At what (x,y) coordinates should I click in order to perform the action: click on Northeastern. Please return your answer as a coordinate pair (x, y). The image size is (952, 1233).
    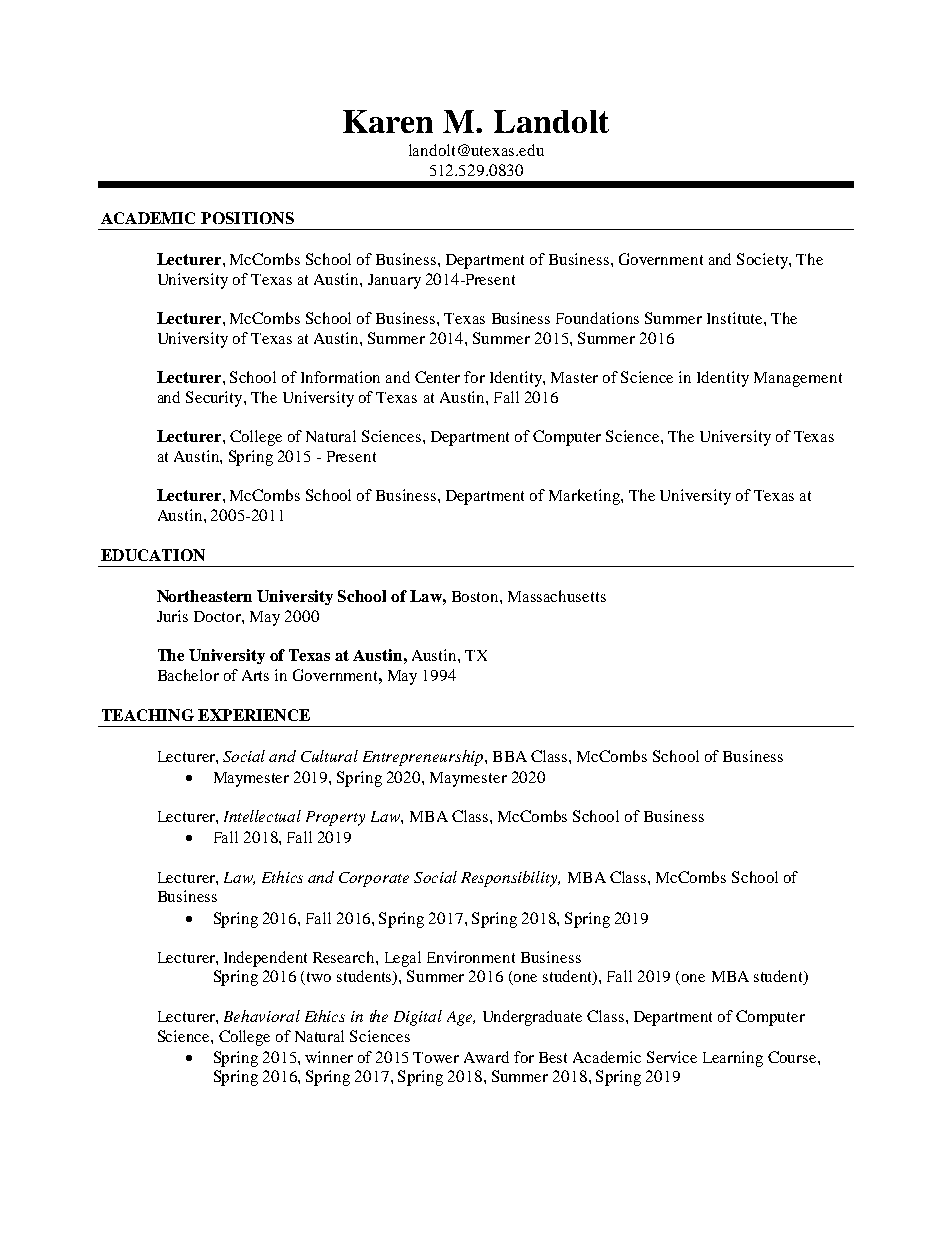
    Looking at the image, I should click on (204, 596).
